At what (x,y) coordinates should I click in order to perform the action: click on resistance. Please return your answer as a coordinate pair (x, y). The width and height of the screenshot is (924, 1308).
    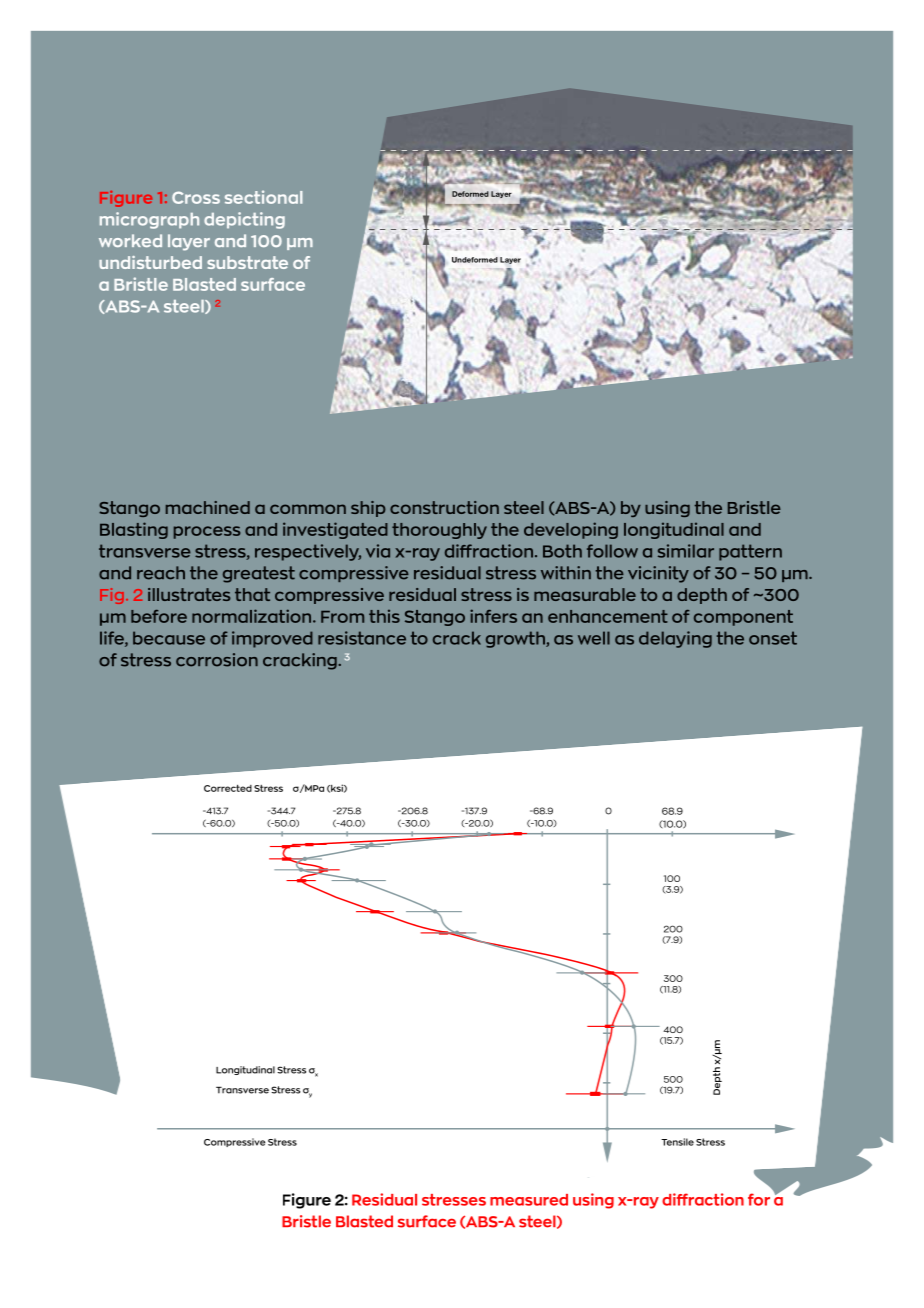
    Looking at the image, I should click on (362, 638).
